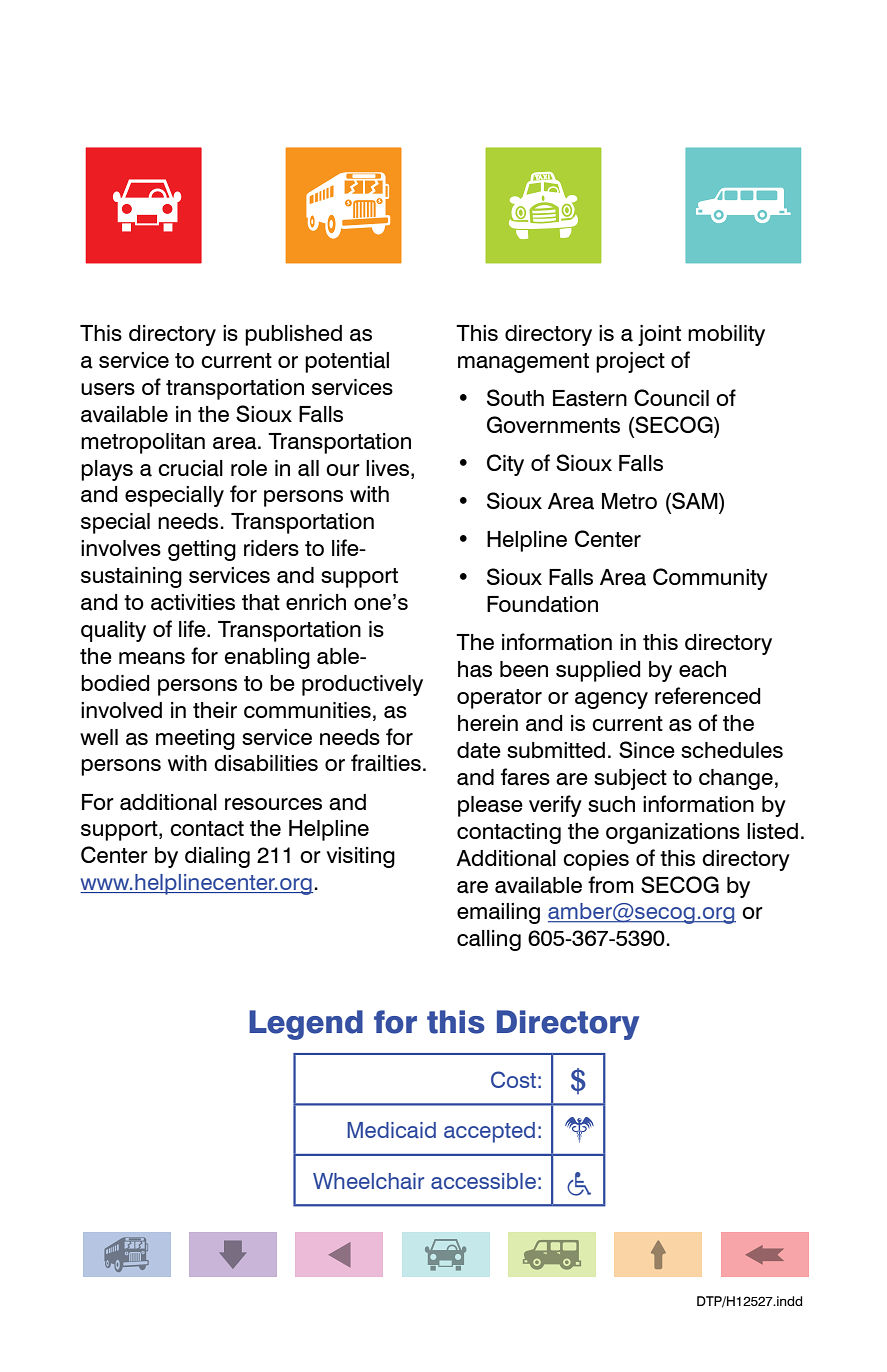 The image size is (887, 1372). Describe the element at coordinates (195, 739) in the document. I see `meeting` at that location.
